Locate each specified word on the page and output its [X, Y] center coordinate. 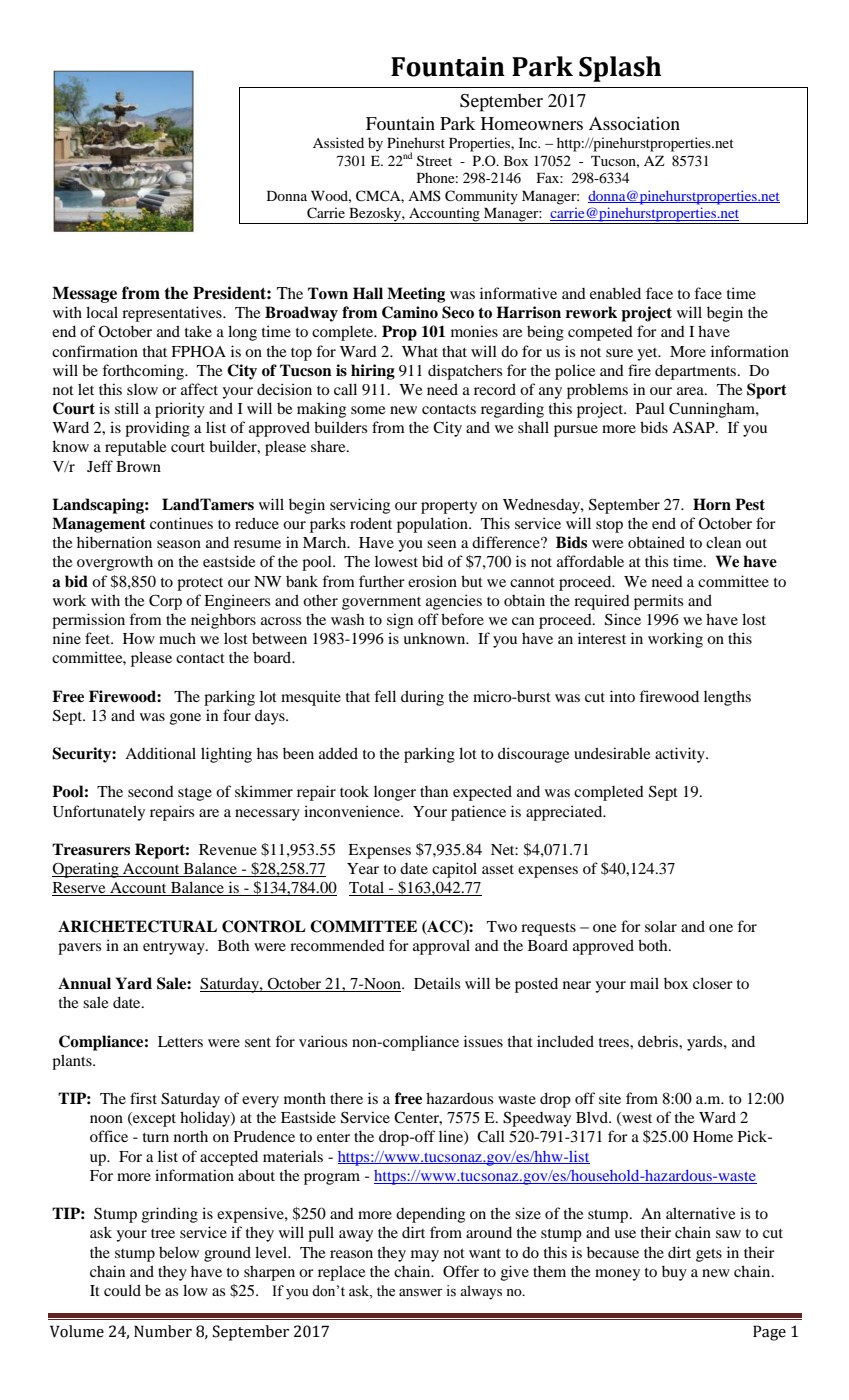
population [433, 525]
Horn [712, 504]
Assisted [338, 142]
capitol [454, 870]
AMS [424, 195]
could [122, 1290]
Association [634, 123]
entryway [175, 948]
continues [181, 523]
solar [661, 926]
